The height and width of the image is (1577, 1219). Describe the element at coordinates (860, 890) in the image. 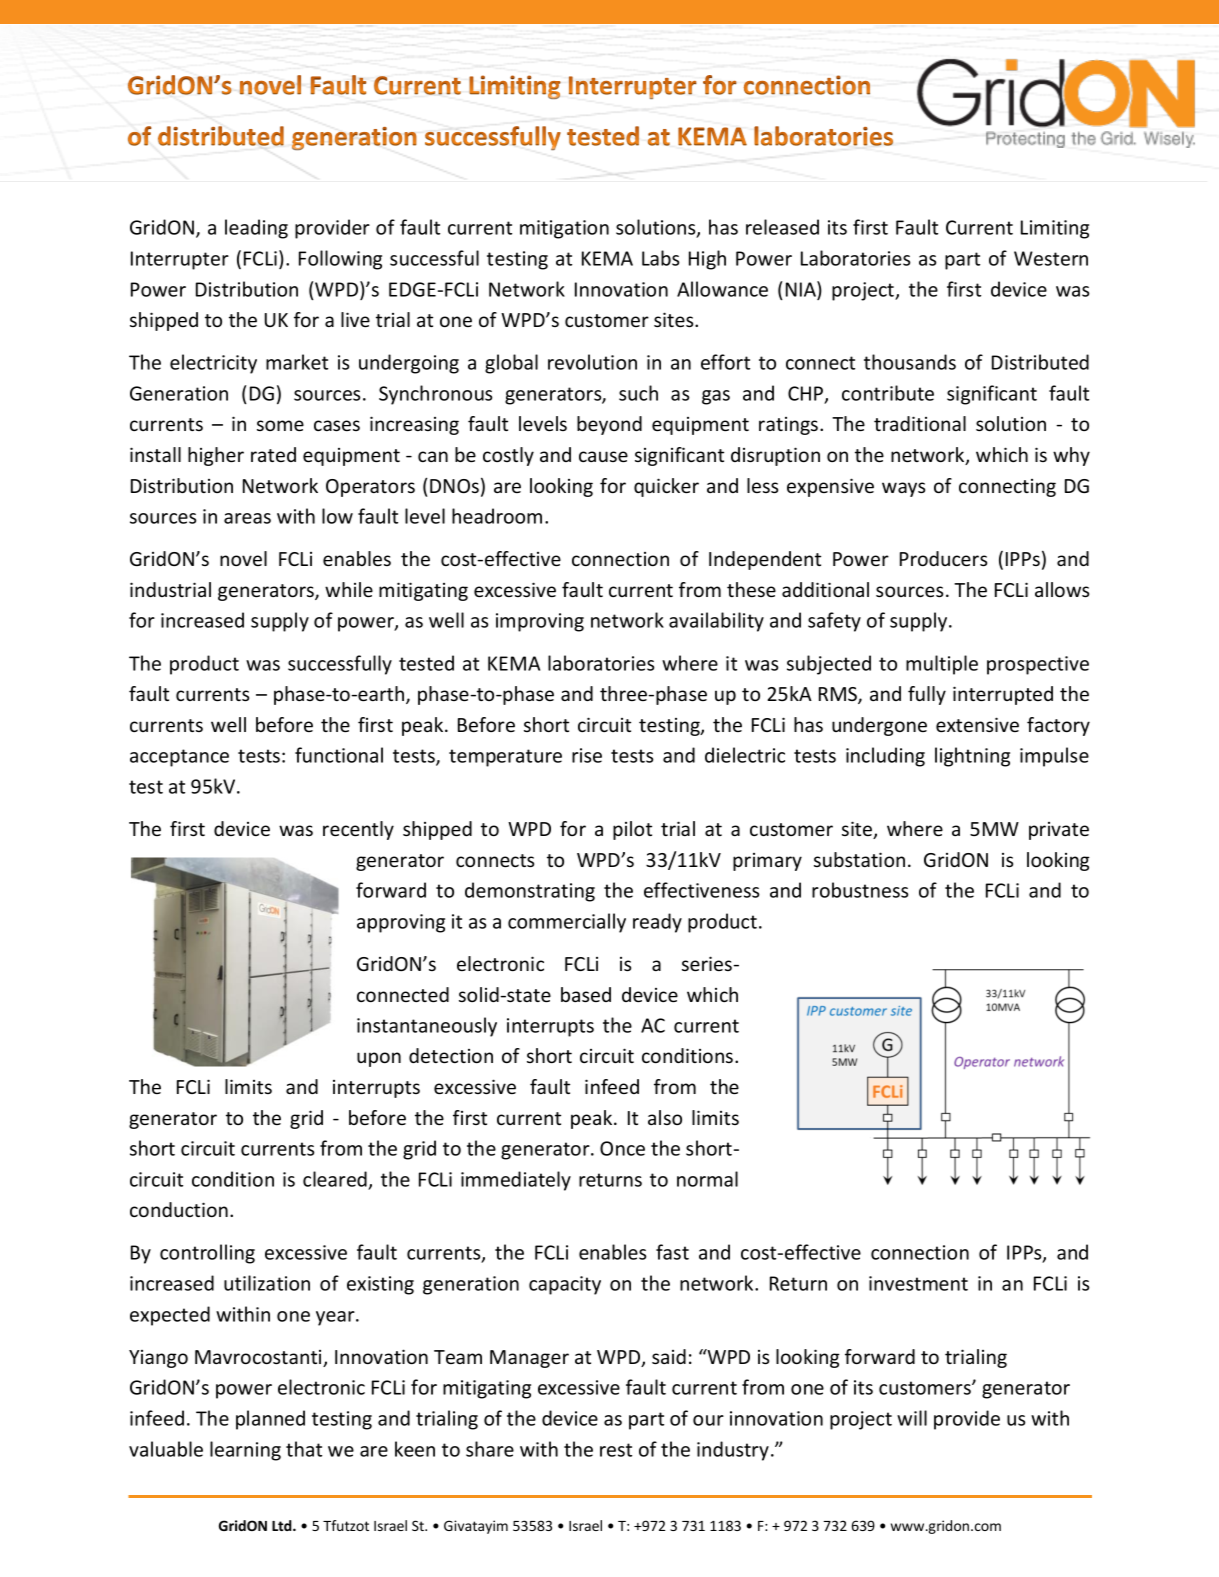

I see `robustness` at that location.
